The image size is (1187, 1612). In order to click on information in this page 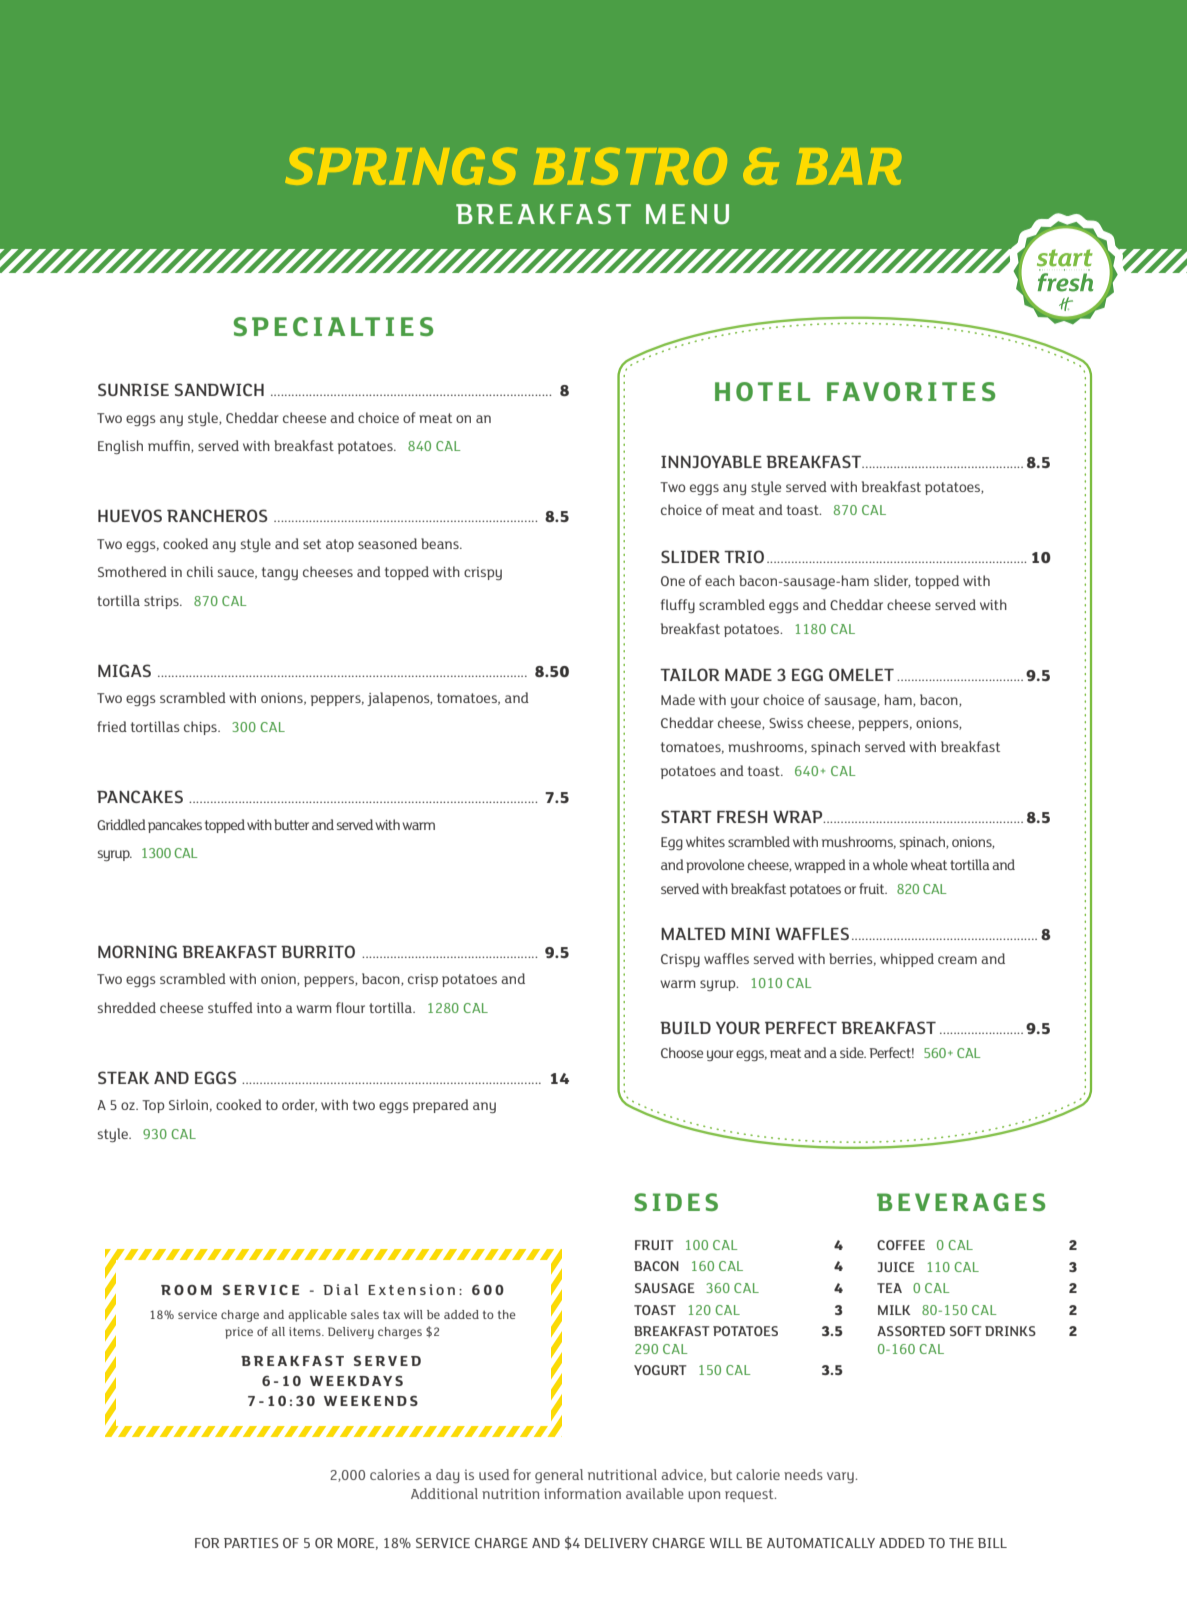, I will do `click(582, 1493)`.
